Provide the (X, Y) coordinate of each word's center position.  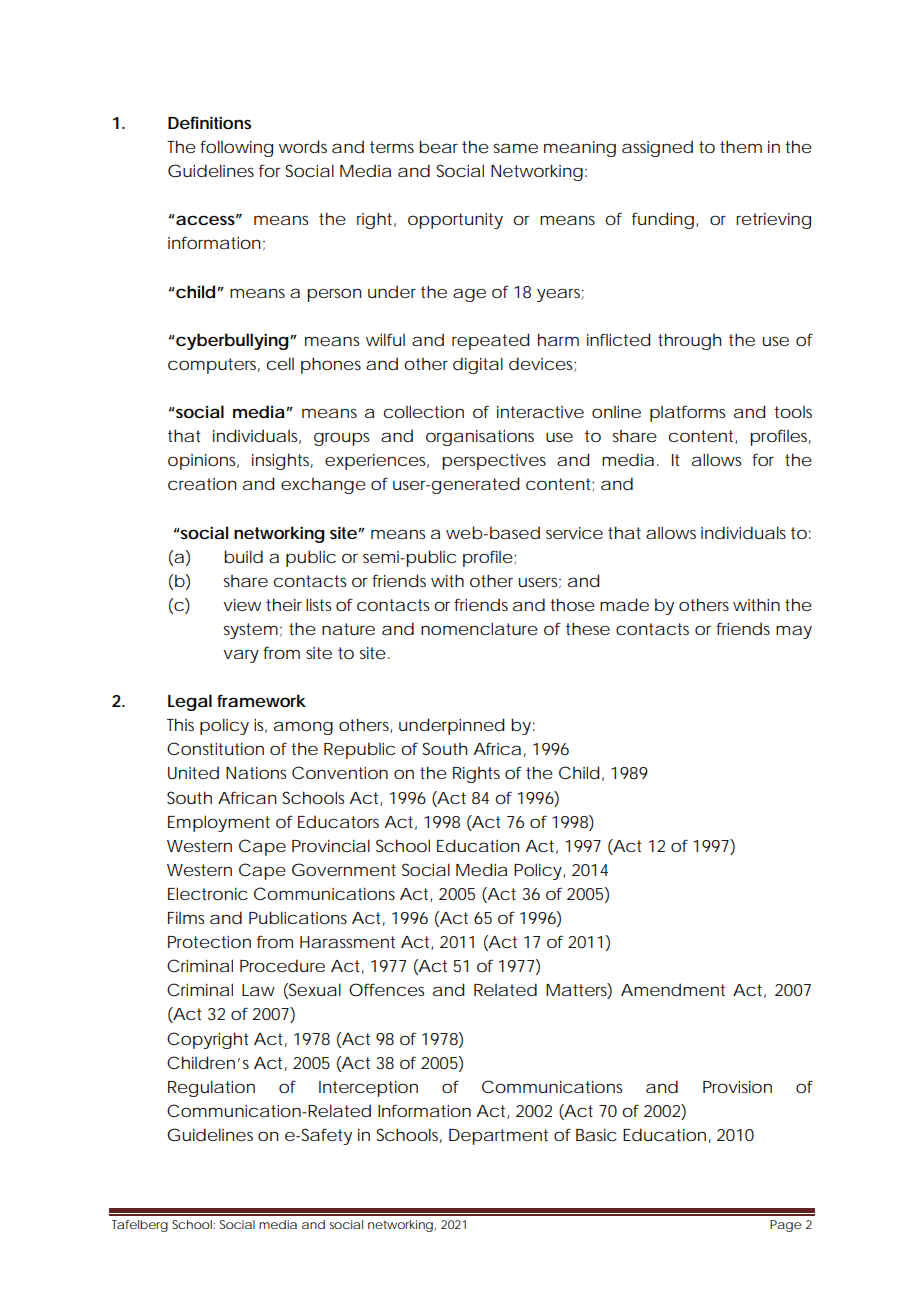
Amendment (673, 989)
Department (498, 1137)
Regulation (211, 1088)
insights (282, 461)
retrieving (773, 221)
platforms (687, 413)
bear (438, 147)
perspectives (494, 462)
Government (344, 869)
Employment (219, 823)
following (236, 148)
